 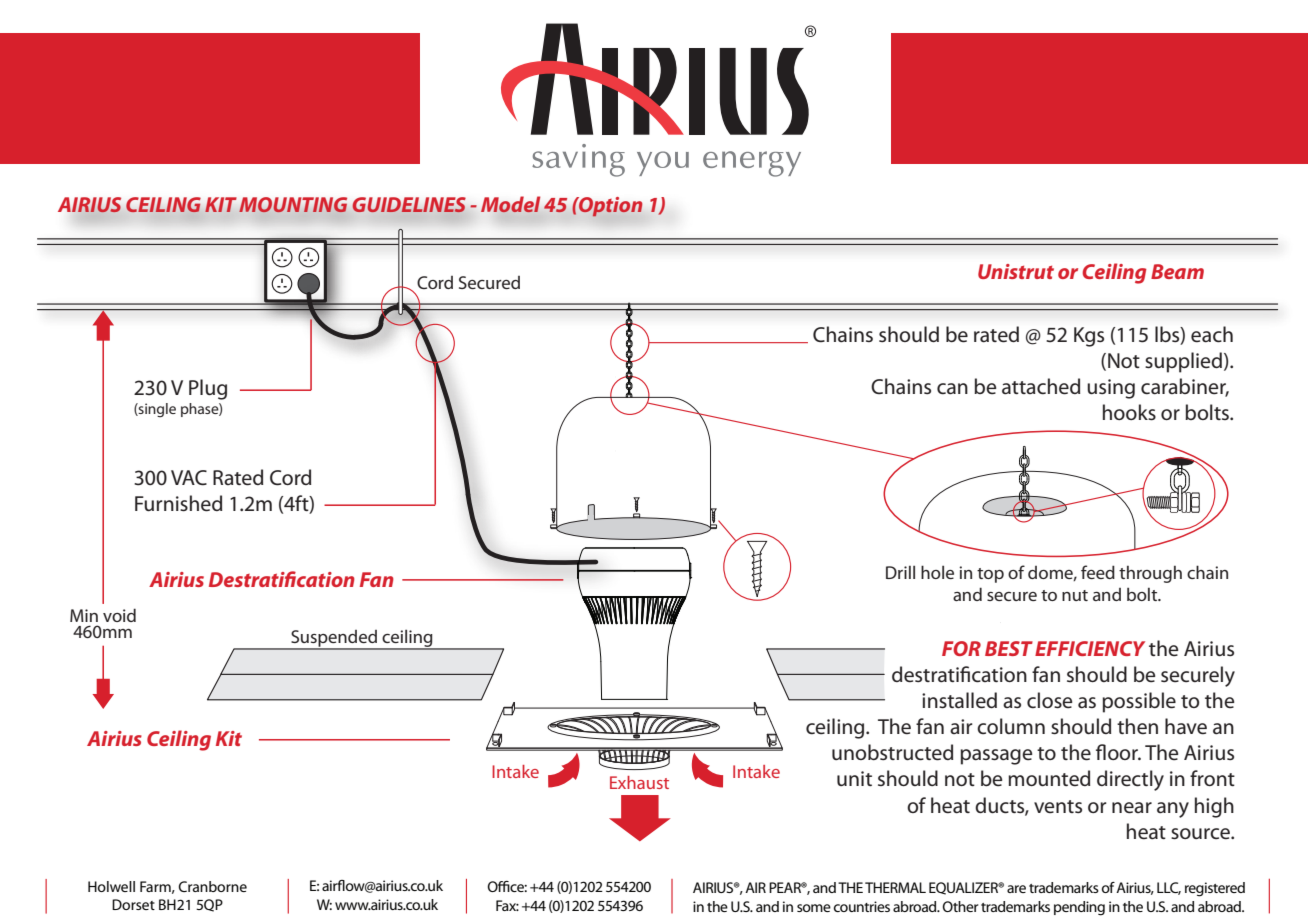 I want to click on can, so click(x=952, y=389).
